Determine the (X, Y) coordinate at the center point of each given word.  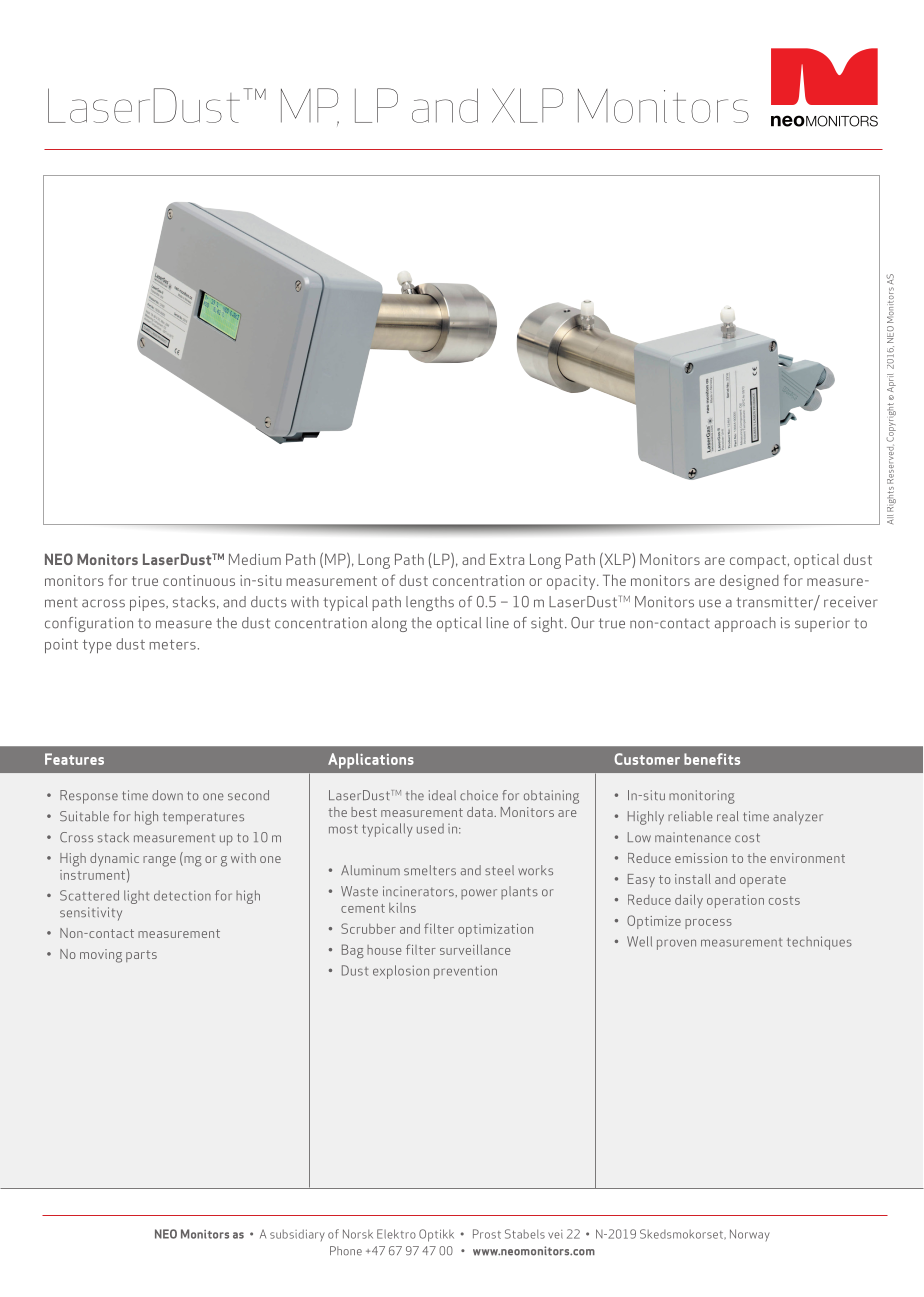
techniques (819, 943)
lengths (430, 603)
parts (141, 956)
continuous (199, 580)
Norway (750, 1235)
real (727, 816)
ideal (442, 795)
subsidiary (297, 1235)
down (167, 795)
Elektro (396, 1234)
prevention (465, 972)
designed (749, 582)
